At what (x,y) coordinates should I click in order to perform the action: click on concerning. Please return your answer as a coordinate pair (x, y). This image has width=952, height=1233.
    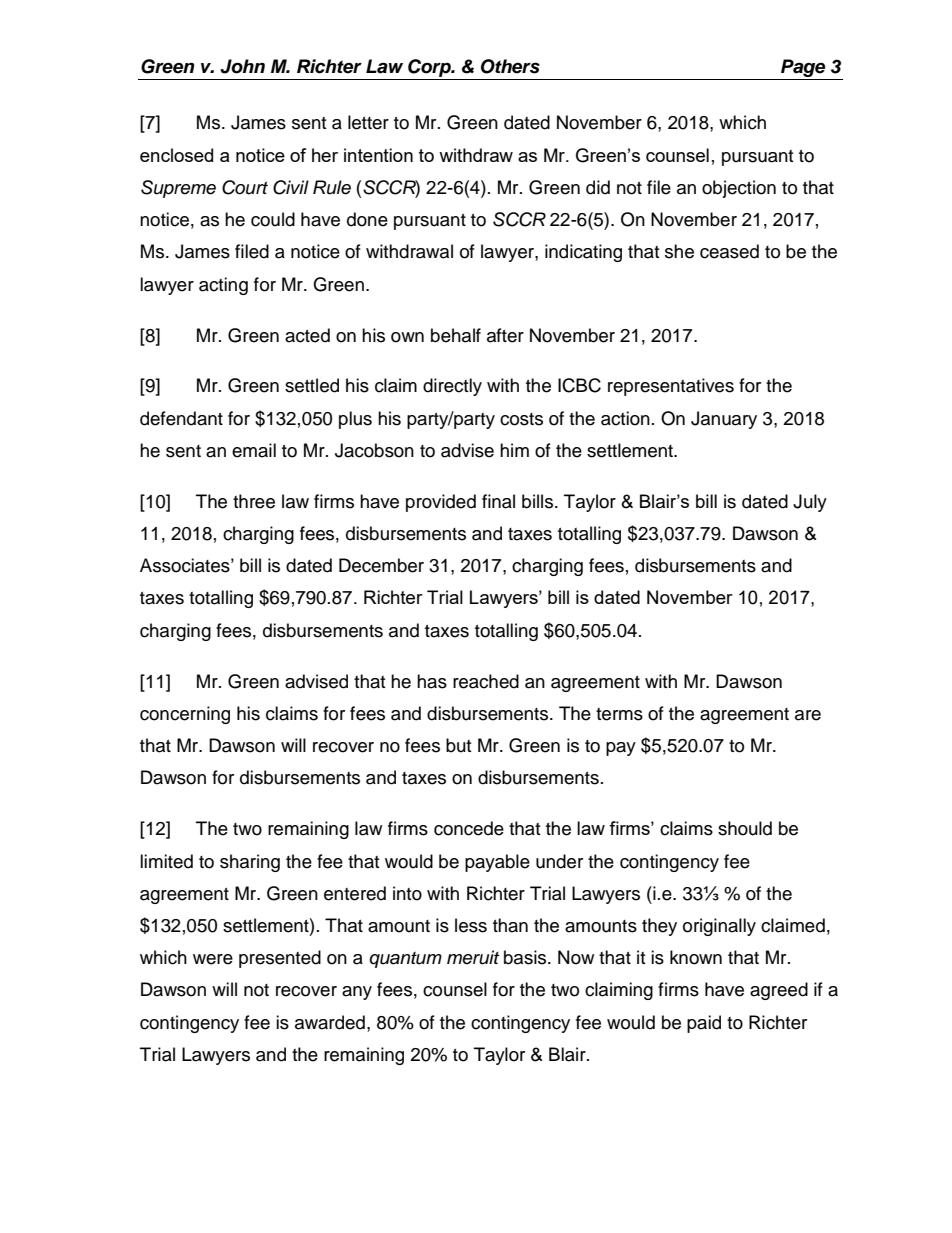
    Looking at the image, I should click on (185, 715).
